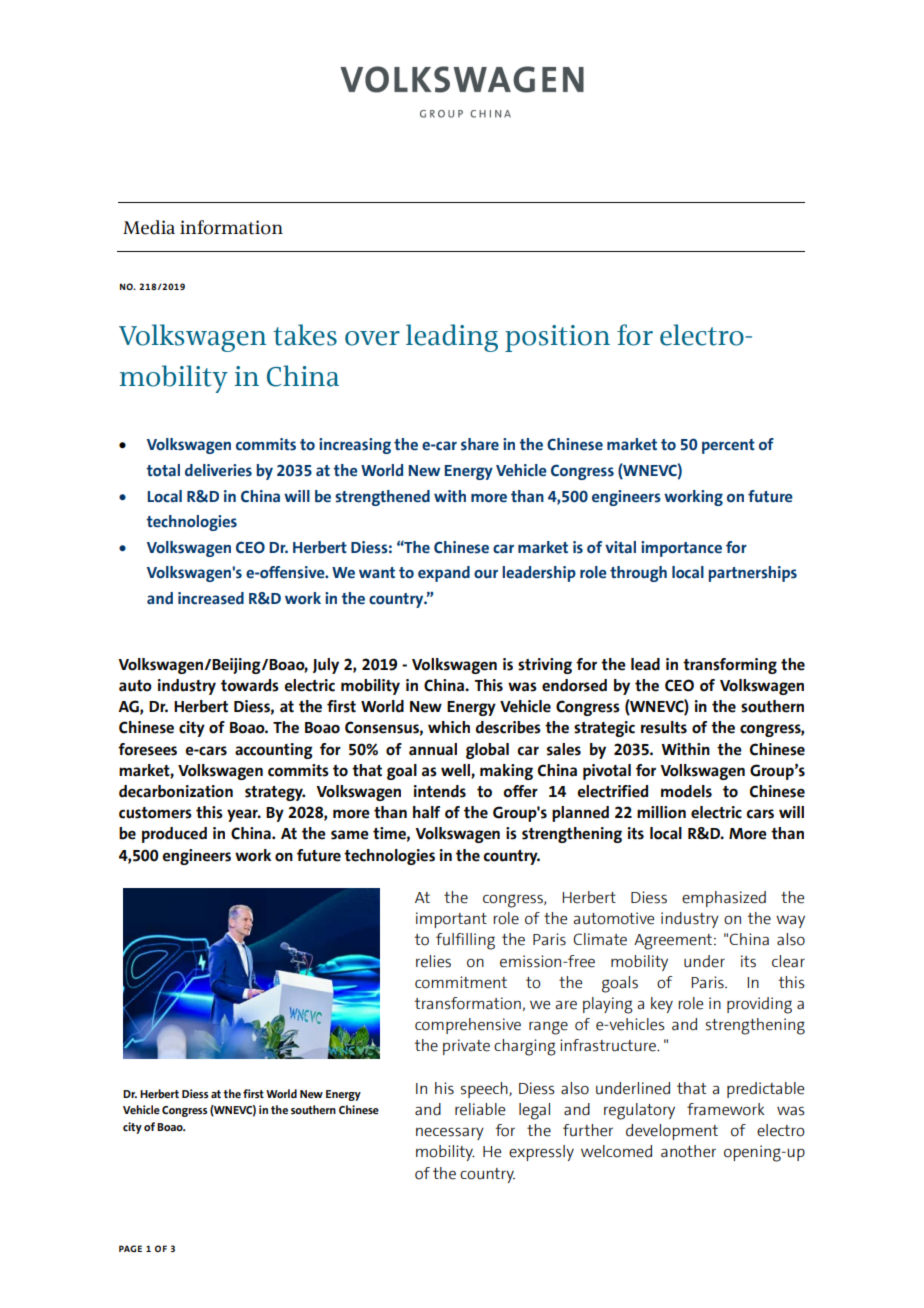 The image size is (924, 1308). What do you see at coordinates (724, 899) in the screenshot?
I see `emphasized` at bounding box center [724, 899].
